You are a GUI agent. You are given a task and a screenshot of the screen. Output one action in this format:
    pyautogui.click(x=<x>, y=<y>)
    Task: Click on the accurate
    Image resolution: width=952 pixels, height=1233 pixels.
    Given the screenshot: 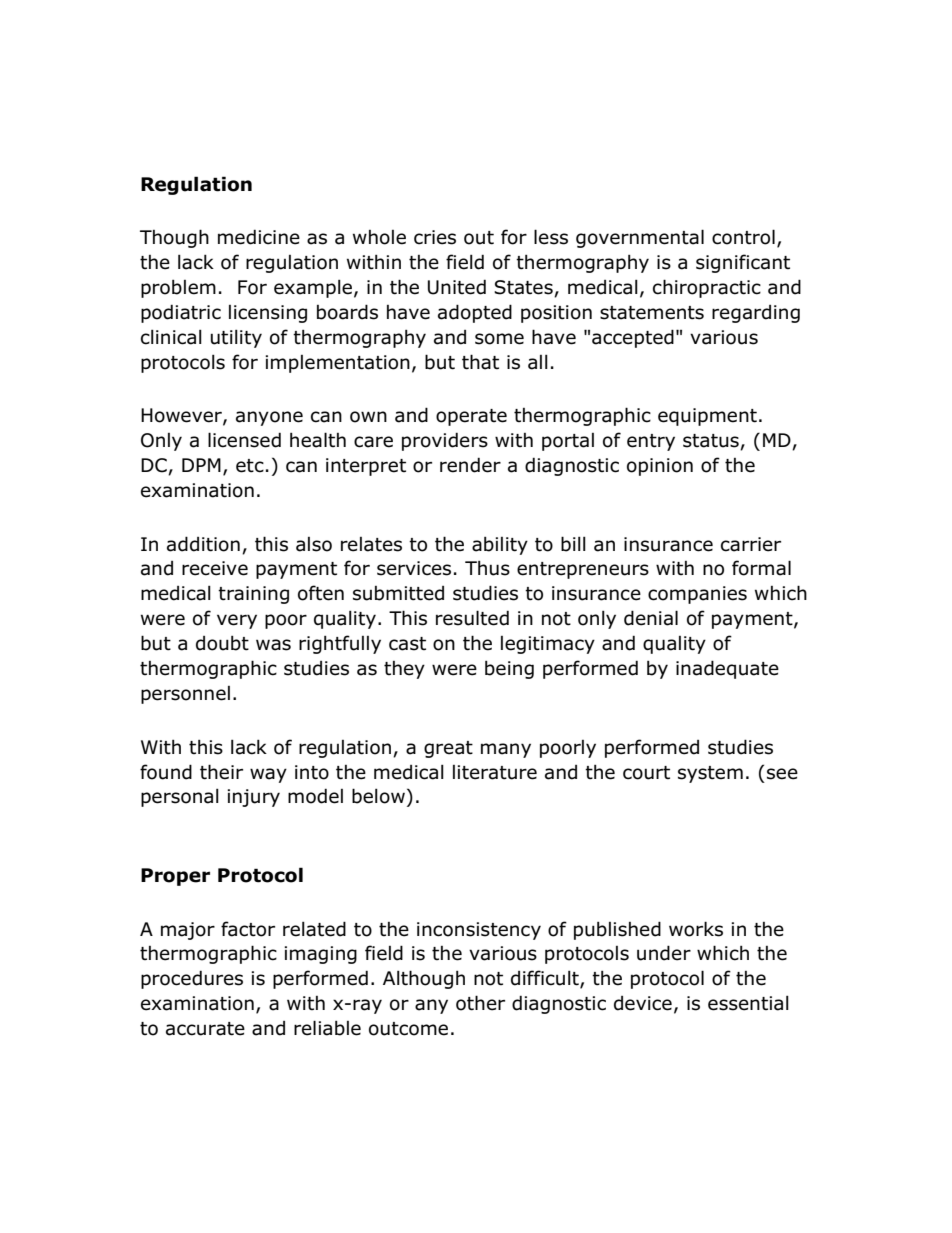 What is the action you would take?
    pyautogui.click(x=205, y=1029)
